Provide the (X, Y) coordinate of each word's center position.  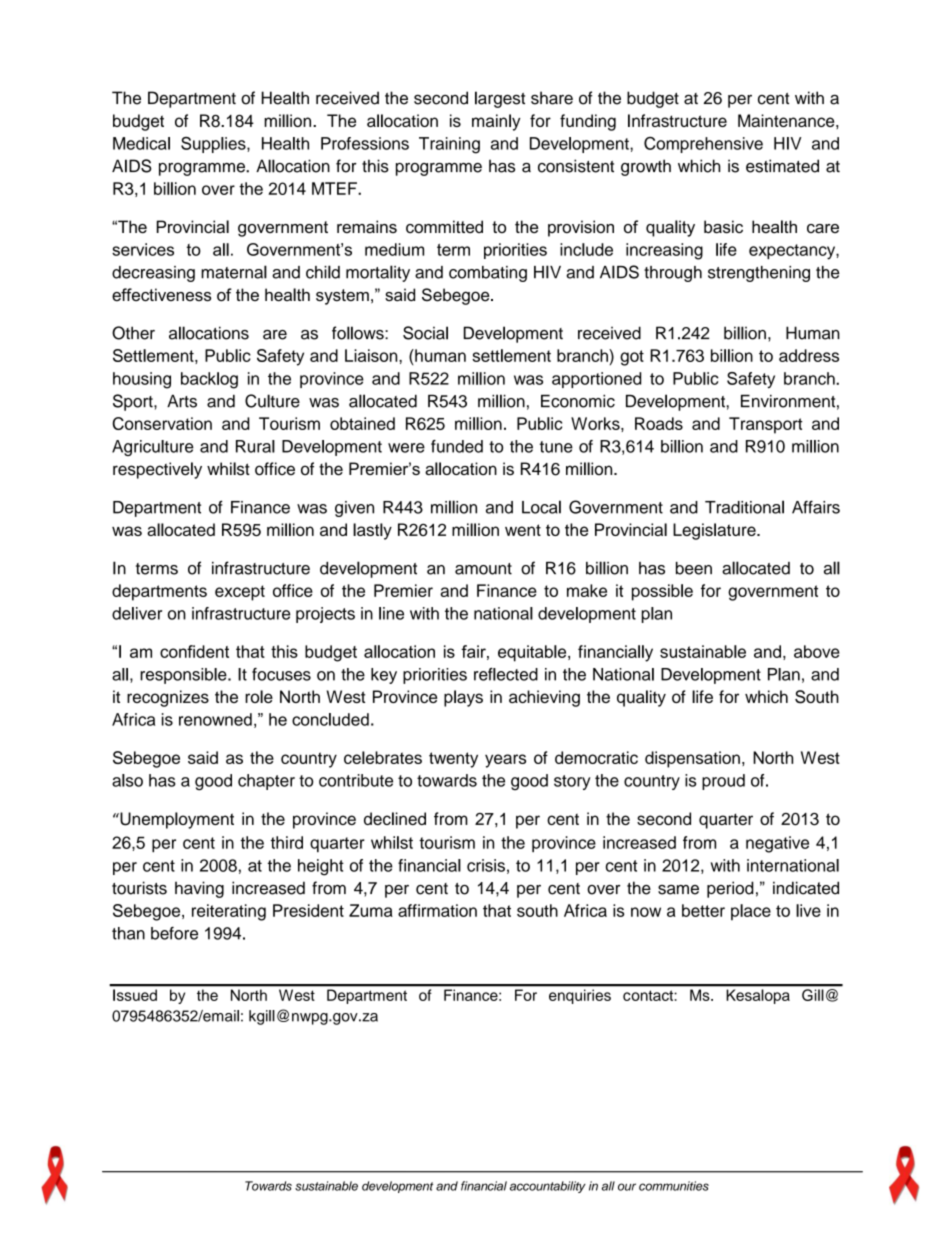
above (817, 651)
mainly (496, 122)
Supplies (214, 145)
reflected (506, 674)
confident (194, 651)
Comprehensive (703, 145)
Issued (135, 995)
